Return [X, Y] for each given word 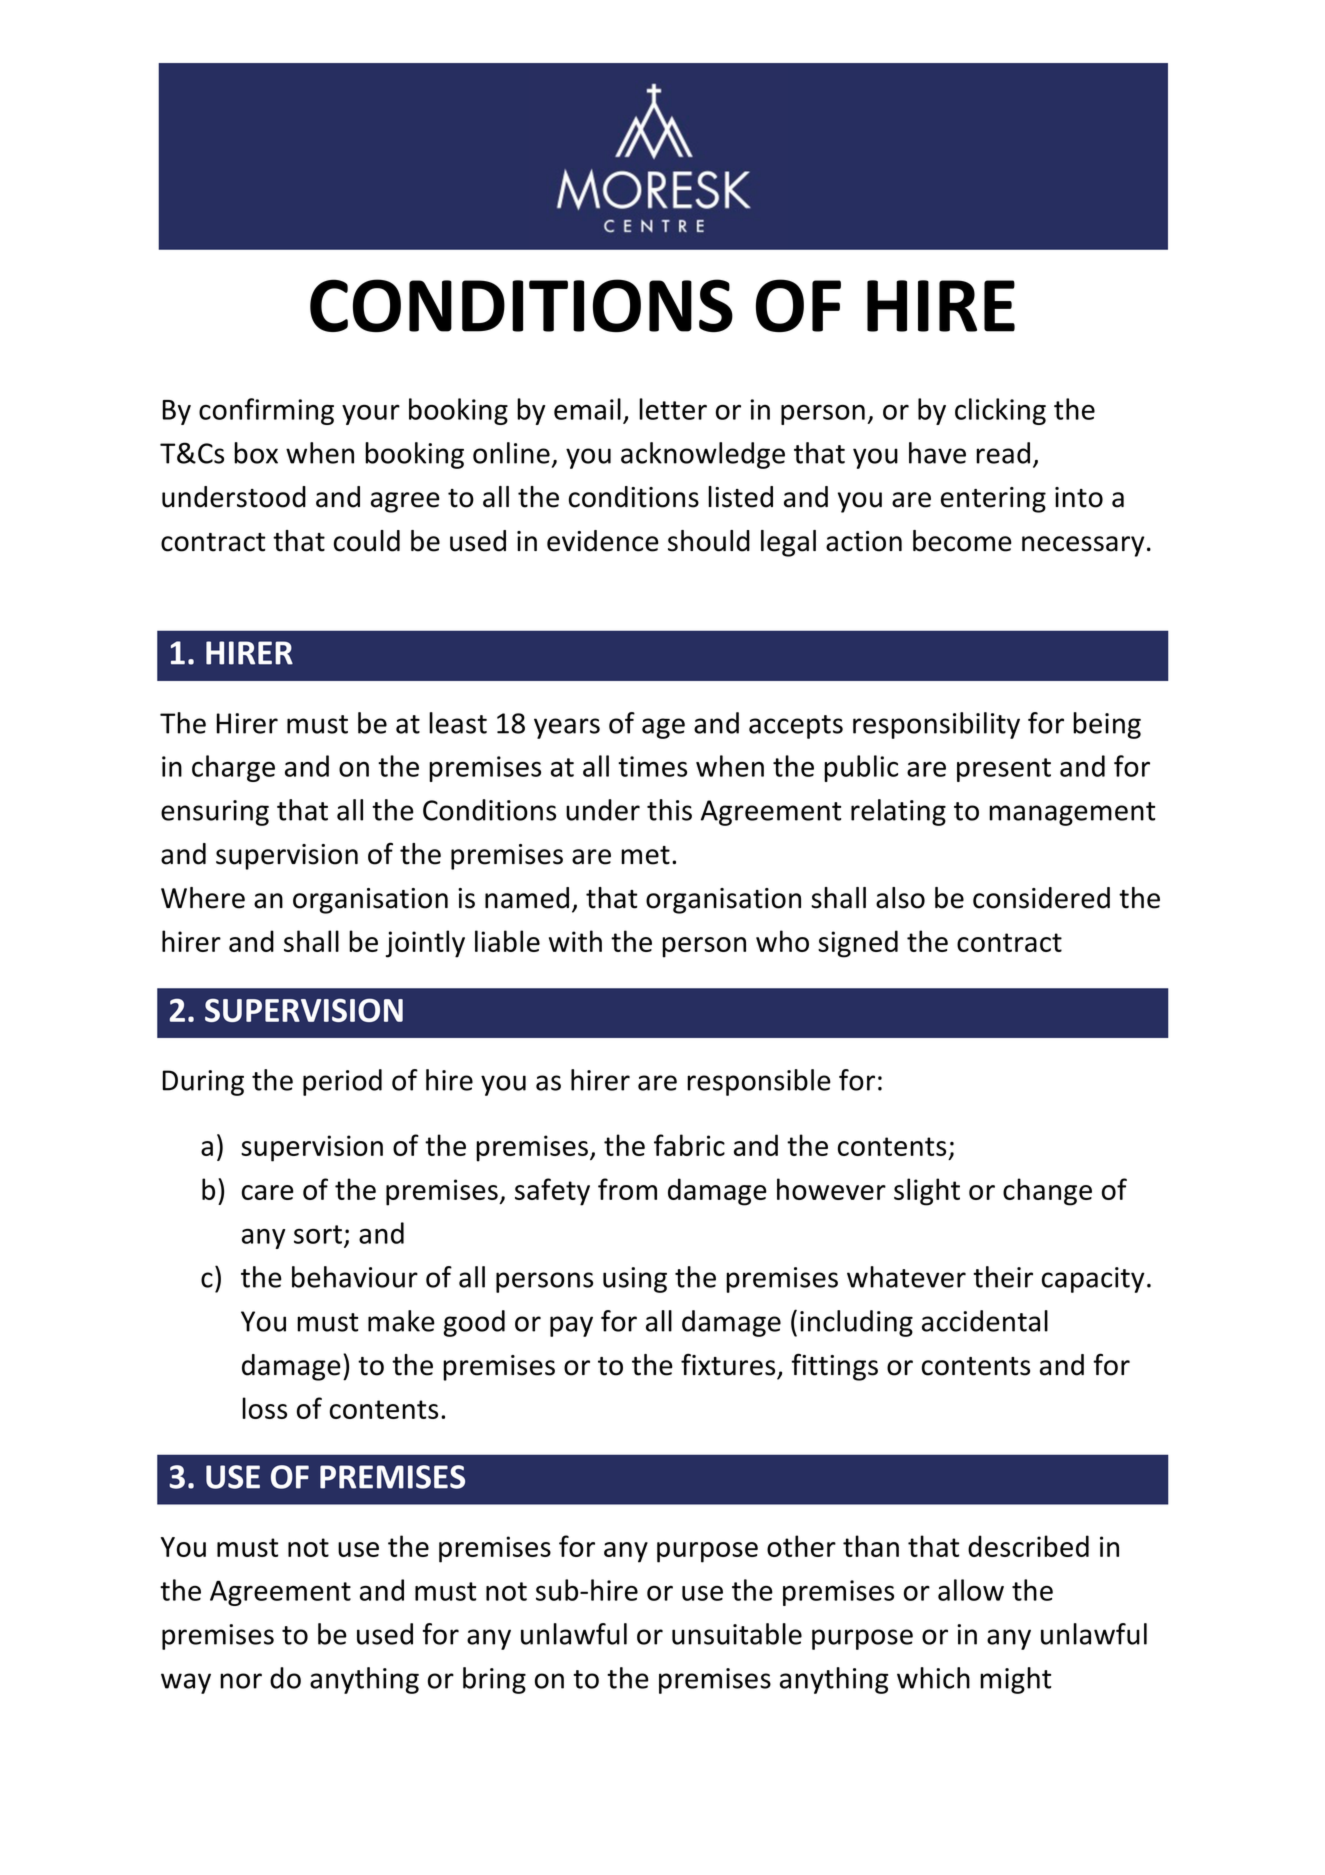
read [1003, 453]
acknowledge [703, 455]
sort [318, 1234]
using [635, 1280]
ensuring [215, 813]
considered [1041, 898]
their [1003, 1277]
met [645, 855]
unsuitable [737, 1634]
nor [241, 1681]
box [256, 453]
